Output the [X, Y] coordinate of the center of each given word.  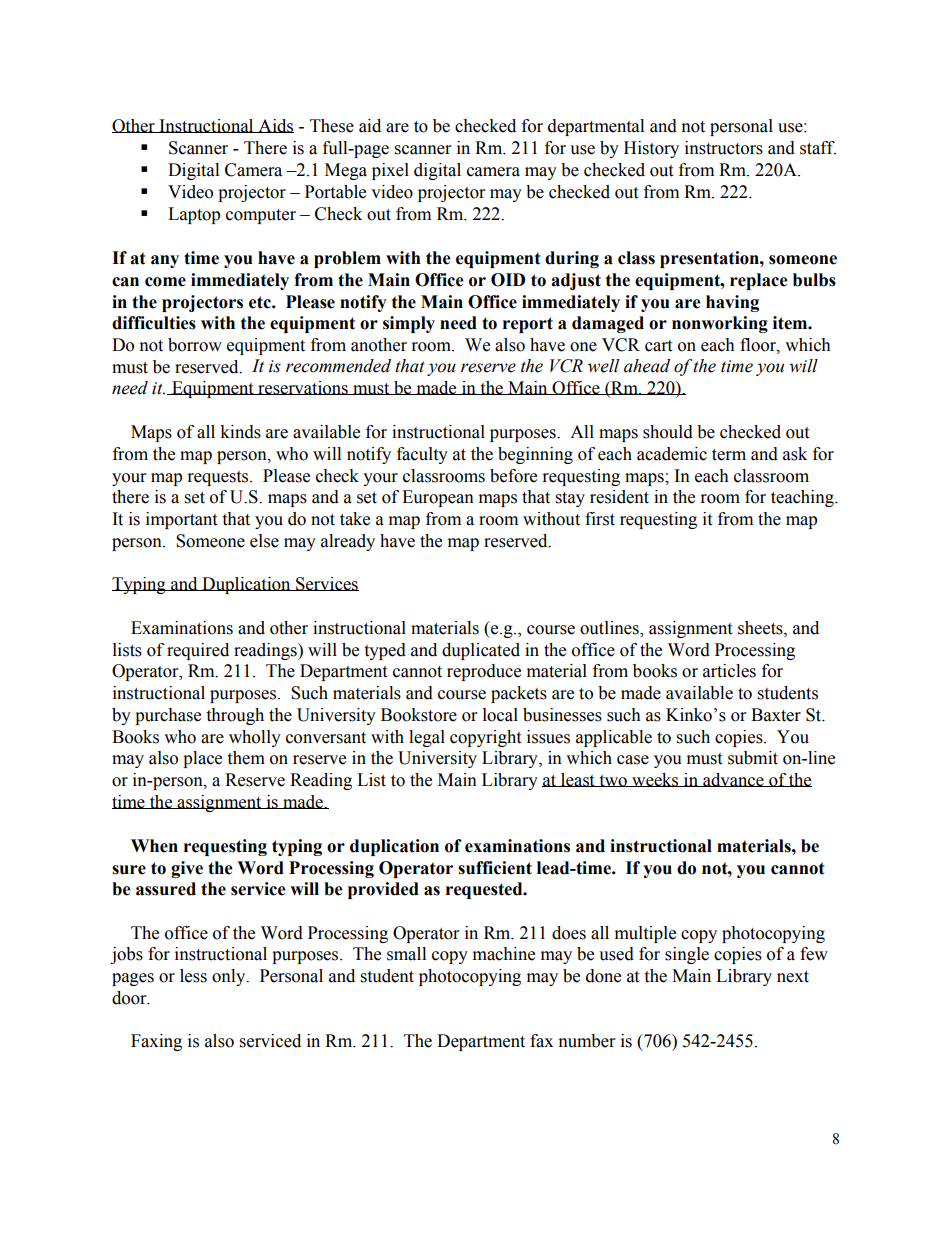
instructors [724, 148]
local [500, 715]
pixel [390, 171]
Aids [275, 126]
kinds [240, 432]
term [729, 455]
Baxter [776, 715]
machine [504, 954]
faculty [422, 455]
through [235, 716]
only [230, 977]
